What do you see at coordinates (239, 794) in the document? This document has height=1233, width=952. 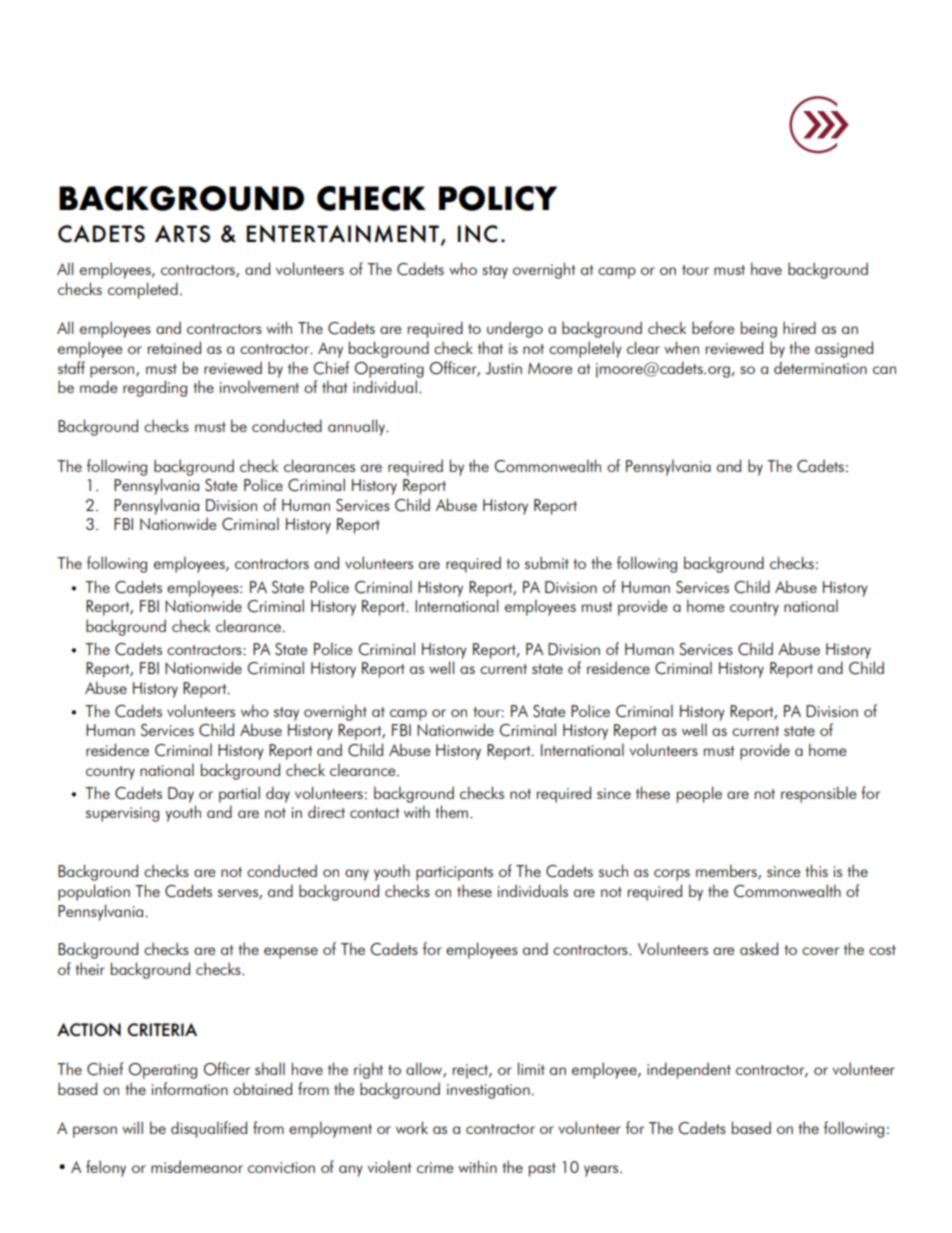 I see `partial` at bounding box center [239, 794].
